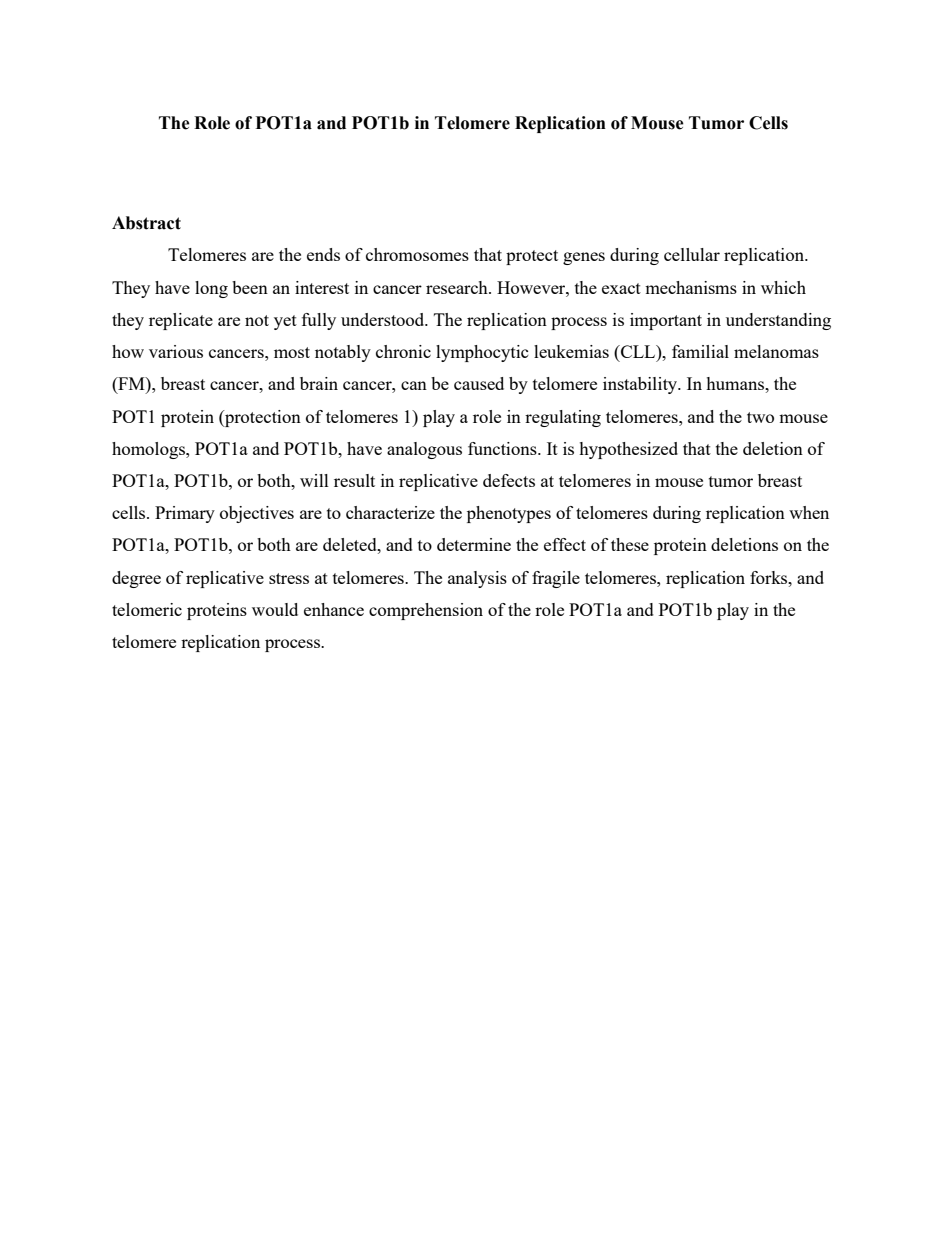  Describe the element at coordinates (563, 418) in the image. I see `regulating` at that location.
